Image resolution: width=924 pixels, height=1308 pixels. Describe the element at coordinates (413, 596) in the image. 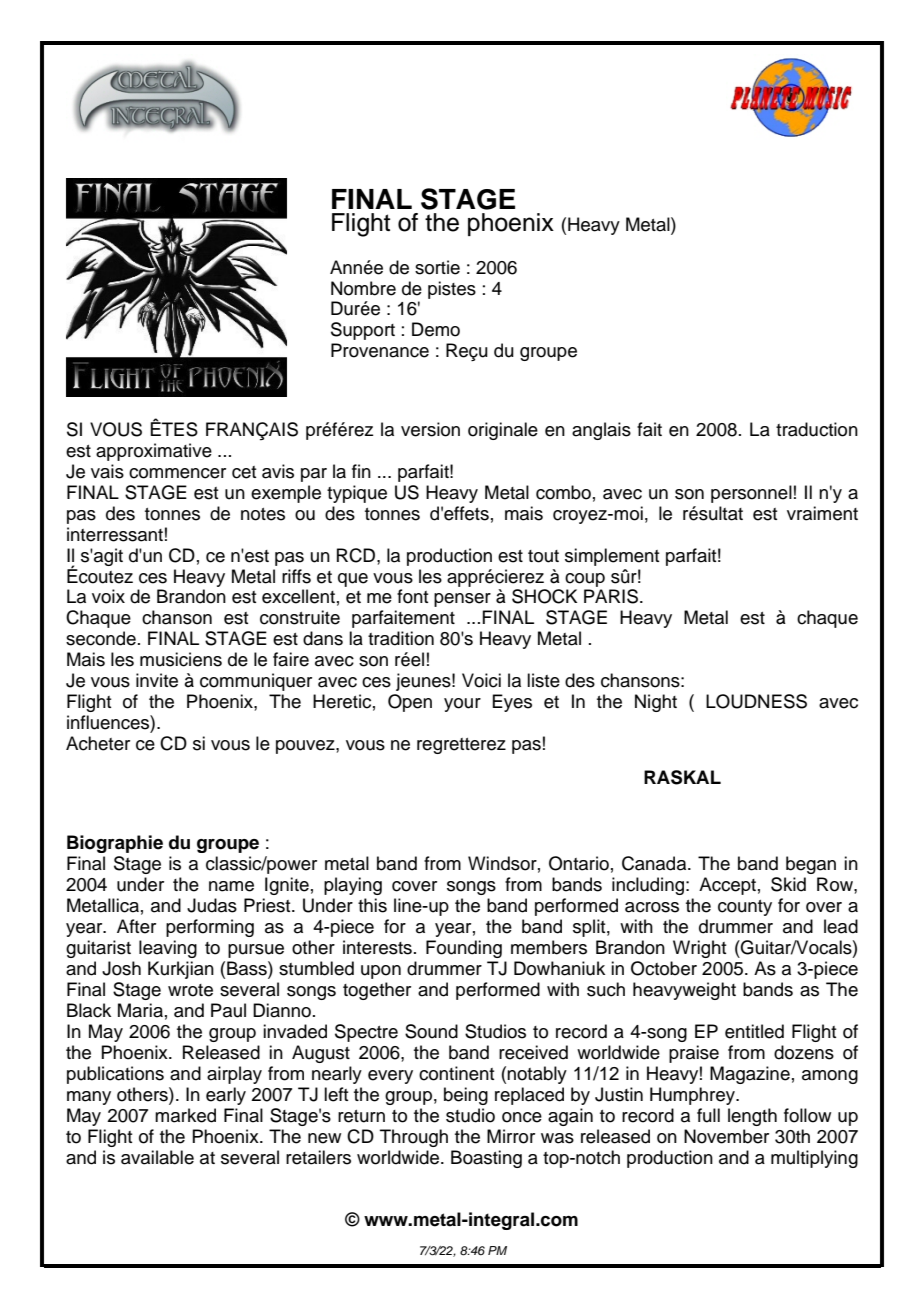

I see `font` at that location.
